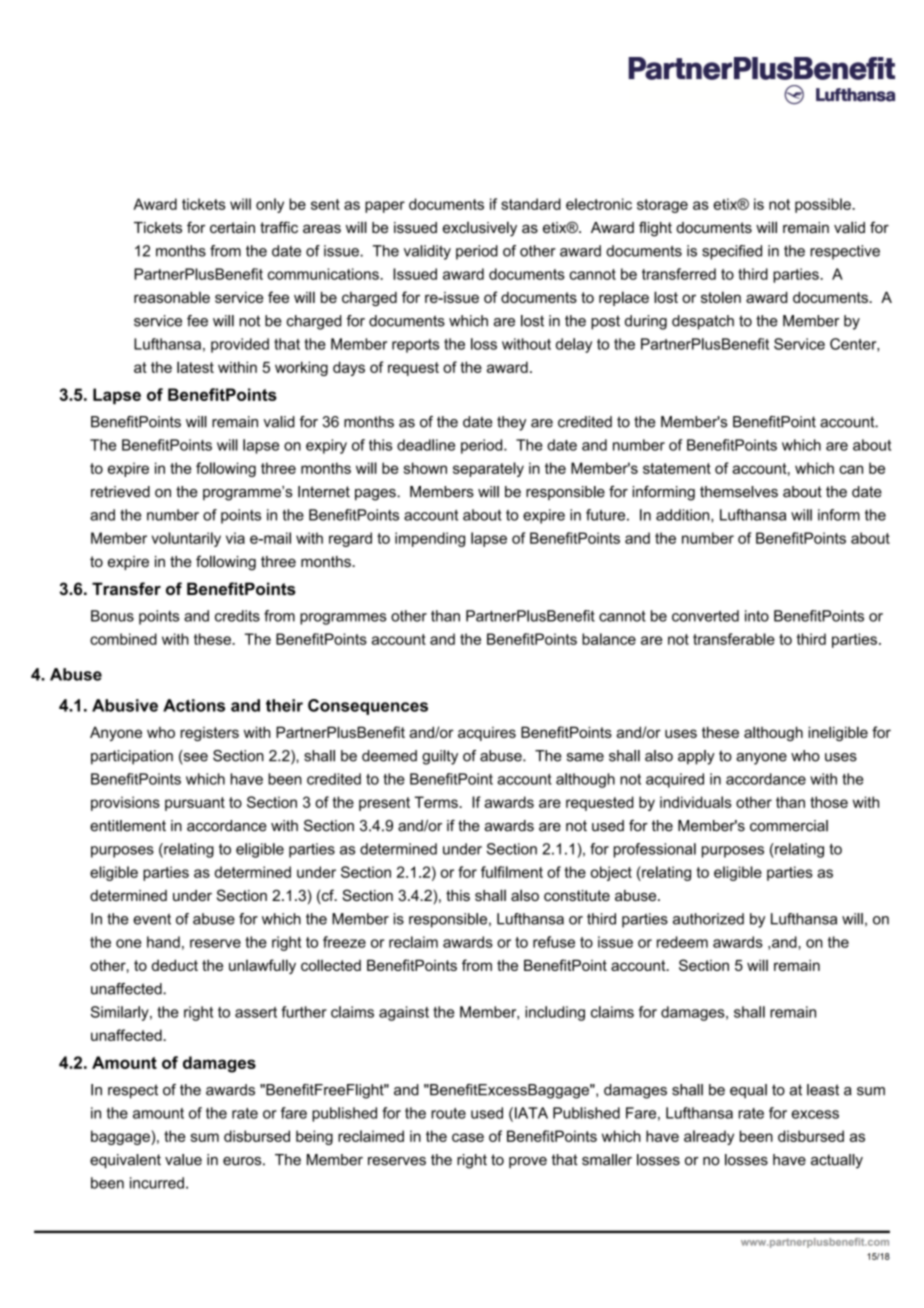 Image resolution: width=924 pixels, height=1308 pixels. Describe the element at coordinates (709, 1137) in the screenshot. I see `already` at that location.
